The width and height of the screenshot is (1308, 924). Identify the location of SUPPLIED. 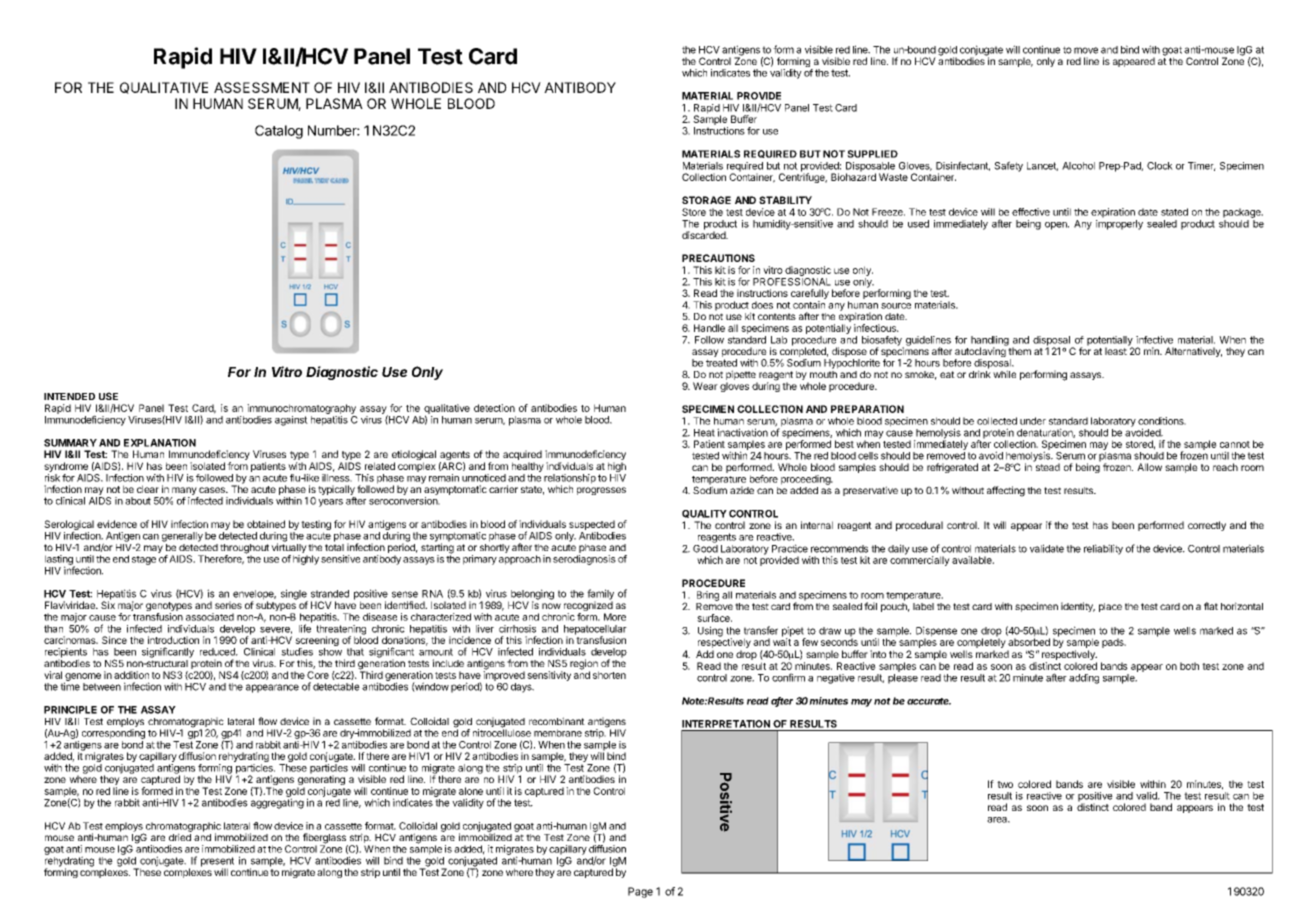
(872, 154).
